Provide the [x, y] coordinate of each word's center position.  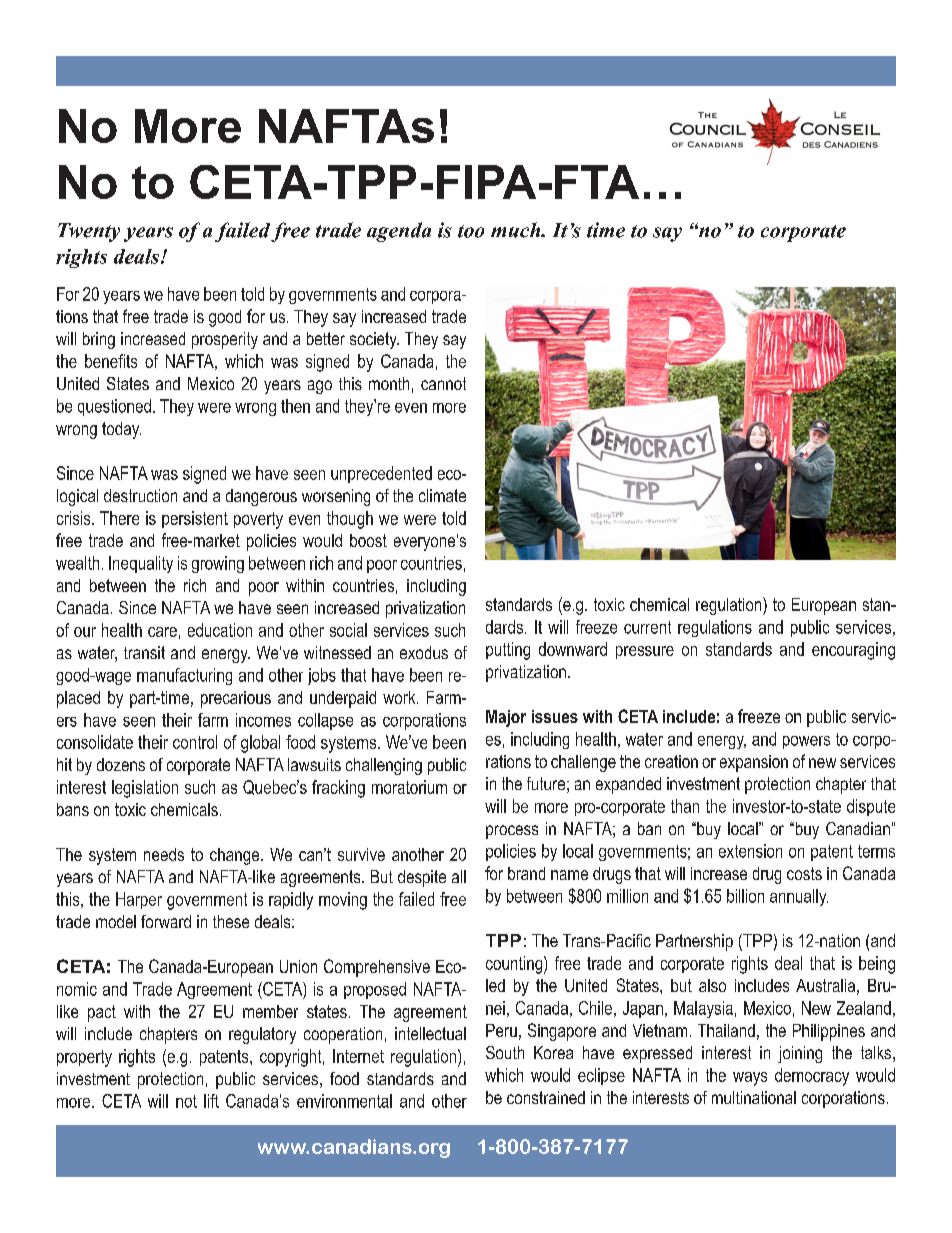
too [471, 231]
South [505, 1052]
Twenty [89, 232]
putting [508, 651]
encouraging [853, 651]
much [517, 230]
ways [750, 1079]
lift [211, 1101]
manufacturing [184, 676]
